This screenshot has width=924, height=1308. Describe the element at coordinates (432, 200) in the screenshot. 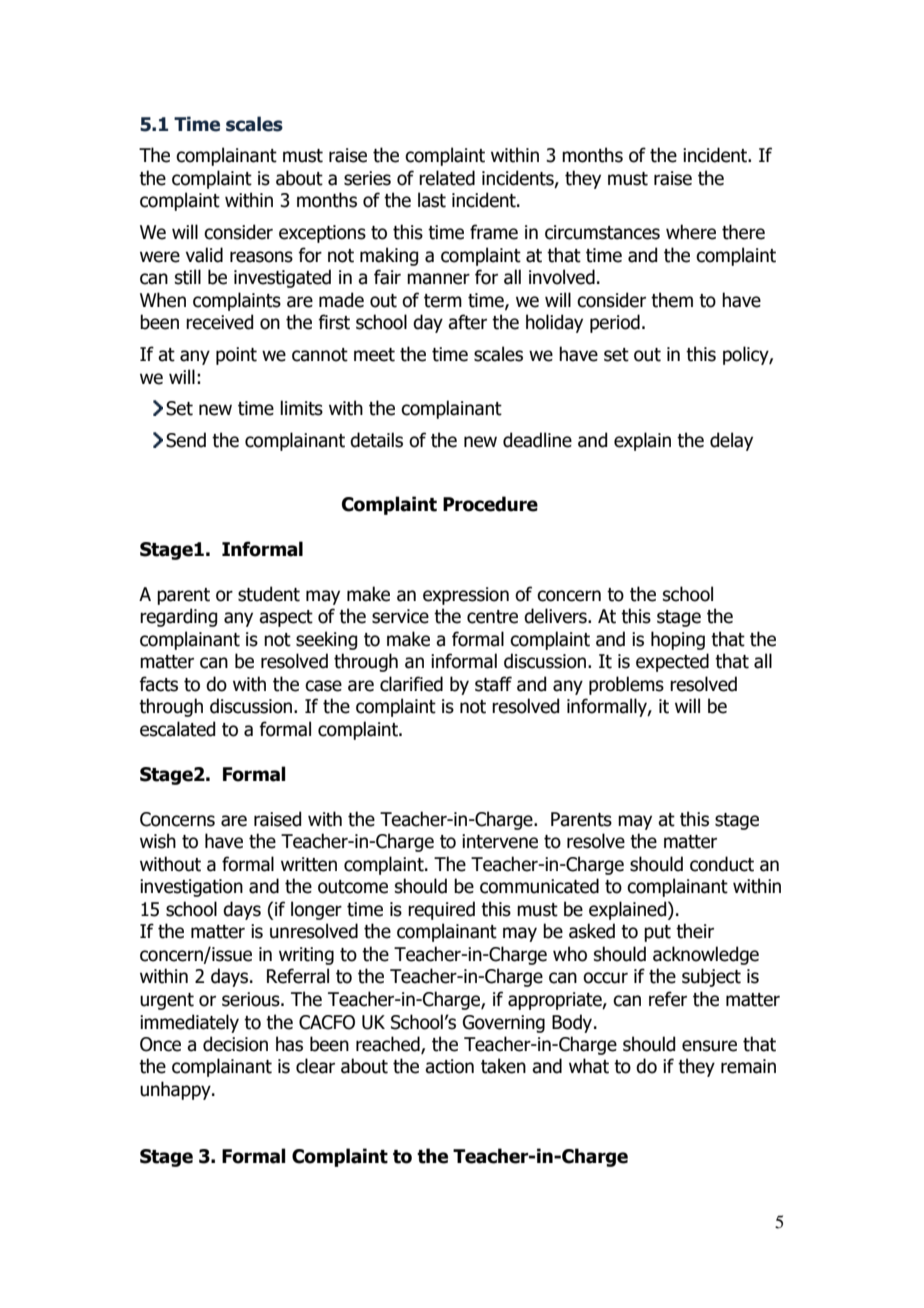

I see `last` at that location.
